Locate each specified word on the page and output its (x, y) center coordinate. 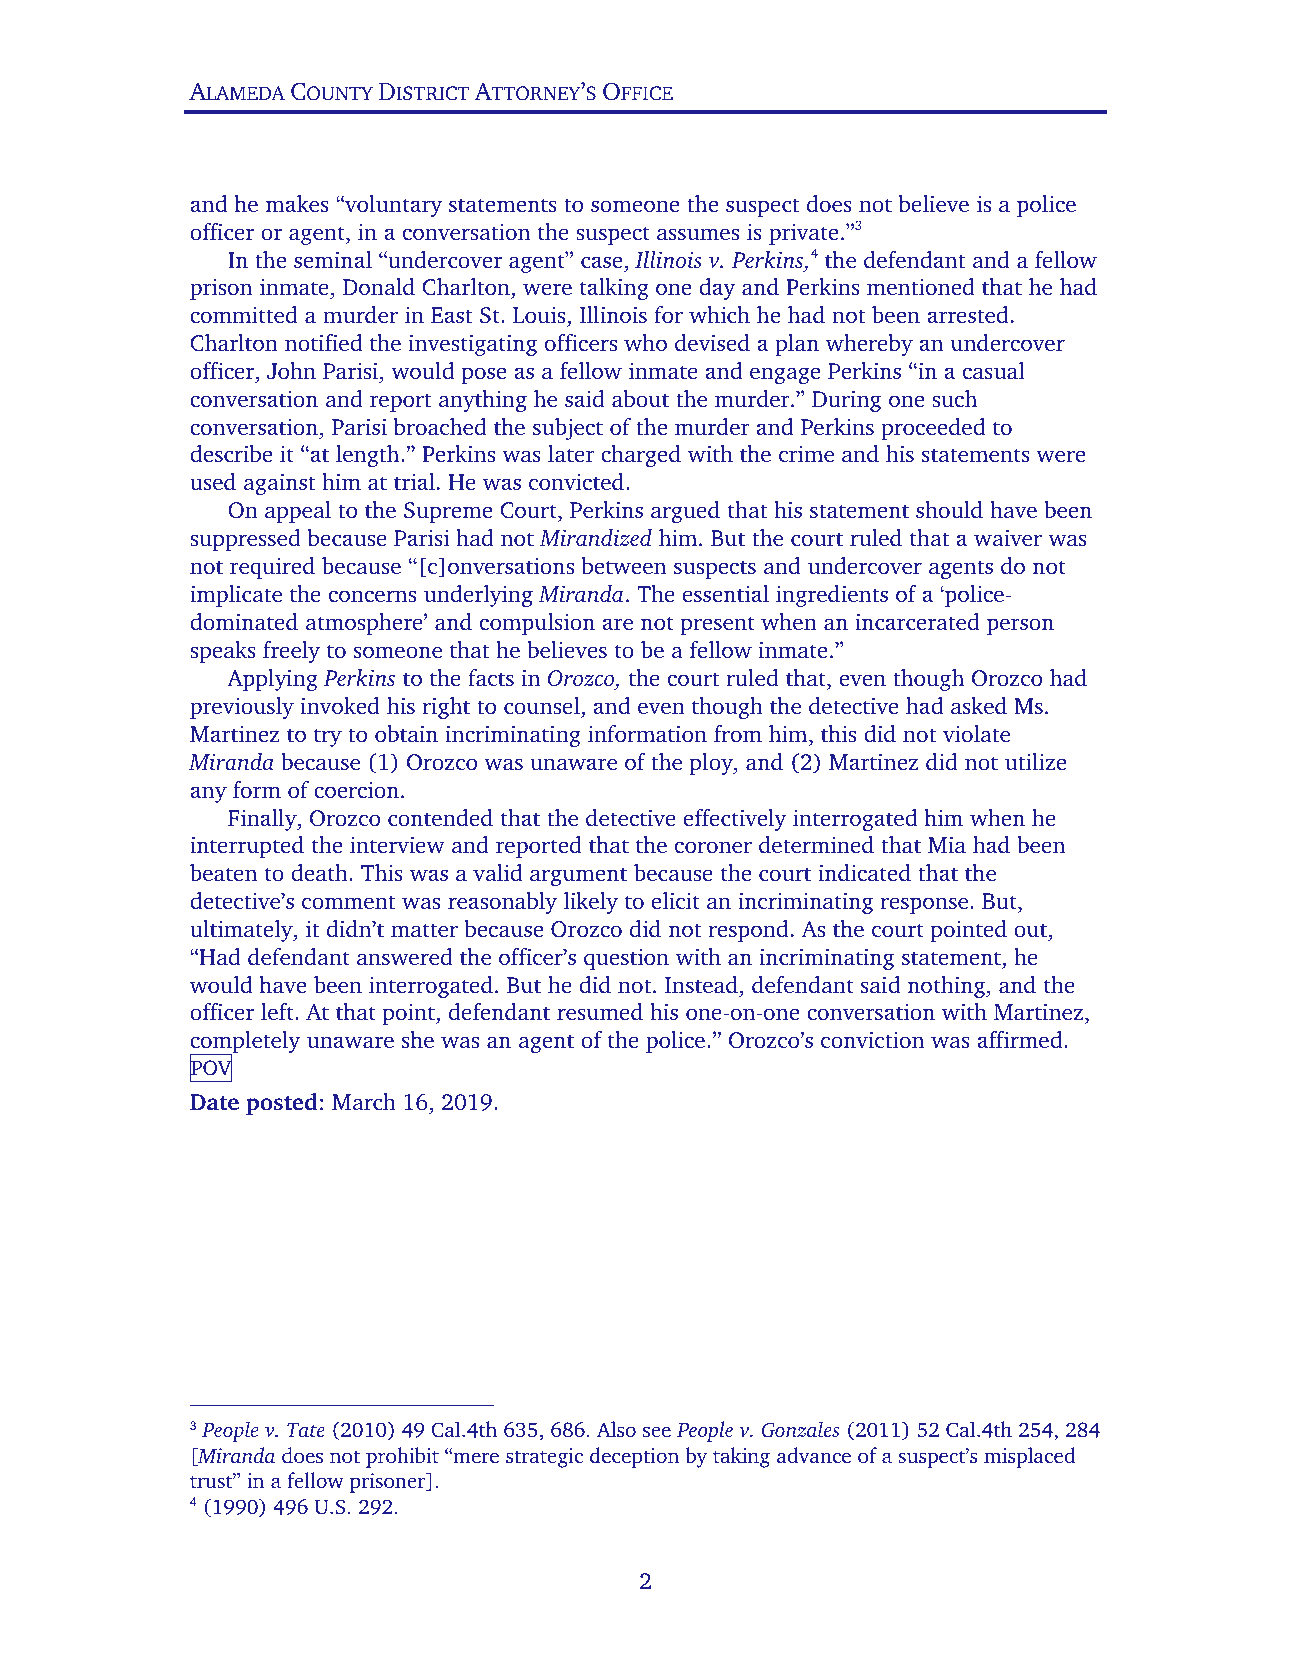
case (601, 262)
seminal (333, 259)
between (623, 565)
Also (616, 1429)
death (320, 872)
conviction (872, 1039)
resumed (600, 1011)
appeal (298, 512)
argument (578, 877)
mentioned (921, 286)
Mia (947, 844)
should (949, 509)
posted (282, 1104)
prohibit (402, 1457)
